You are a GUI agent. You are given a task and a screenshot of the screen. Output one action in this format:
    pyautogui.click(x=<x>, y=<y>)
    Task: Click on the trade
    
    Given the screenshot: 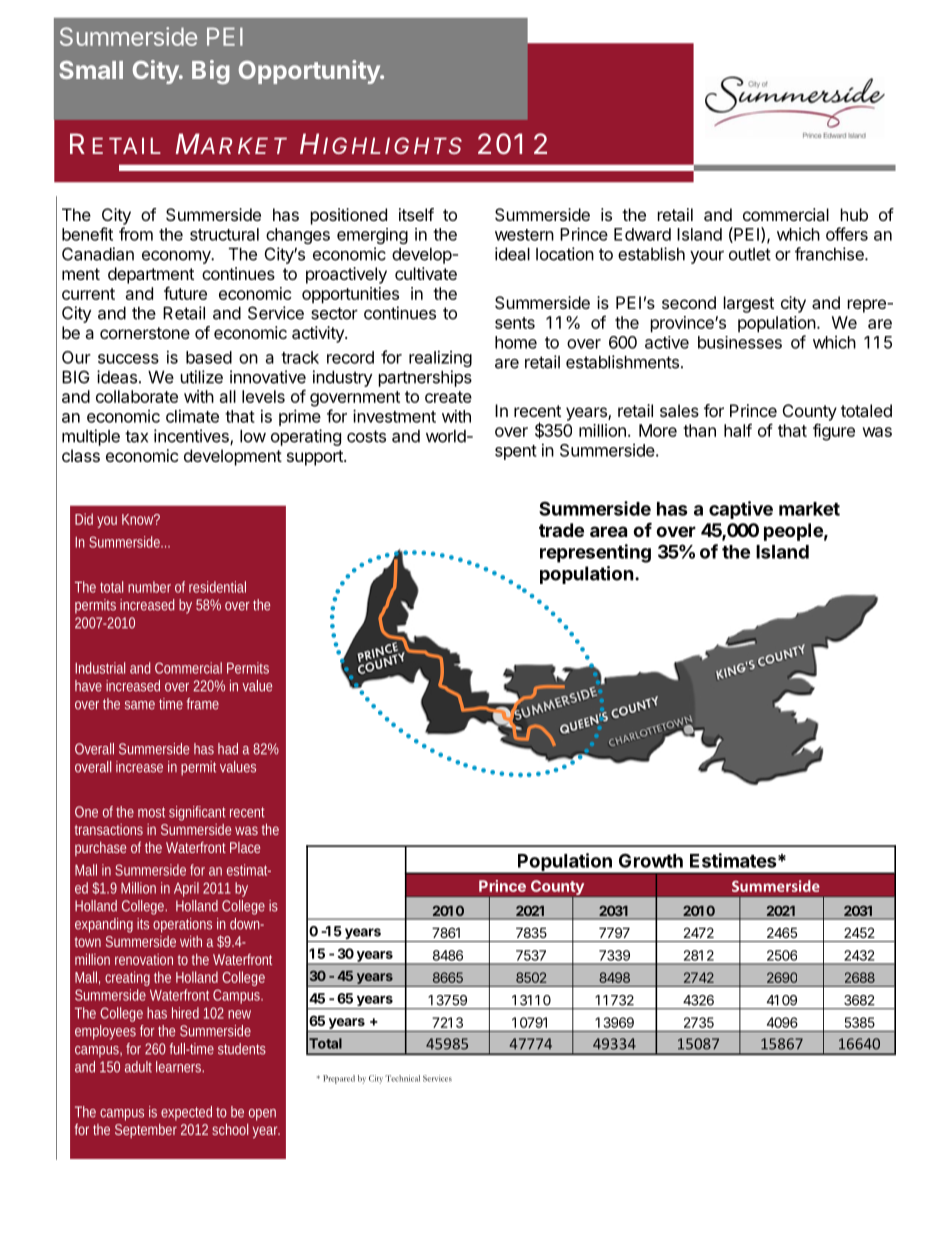 What is the action you would take?
    pyautogui.click(x=561, y=530)
